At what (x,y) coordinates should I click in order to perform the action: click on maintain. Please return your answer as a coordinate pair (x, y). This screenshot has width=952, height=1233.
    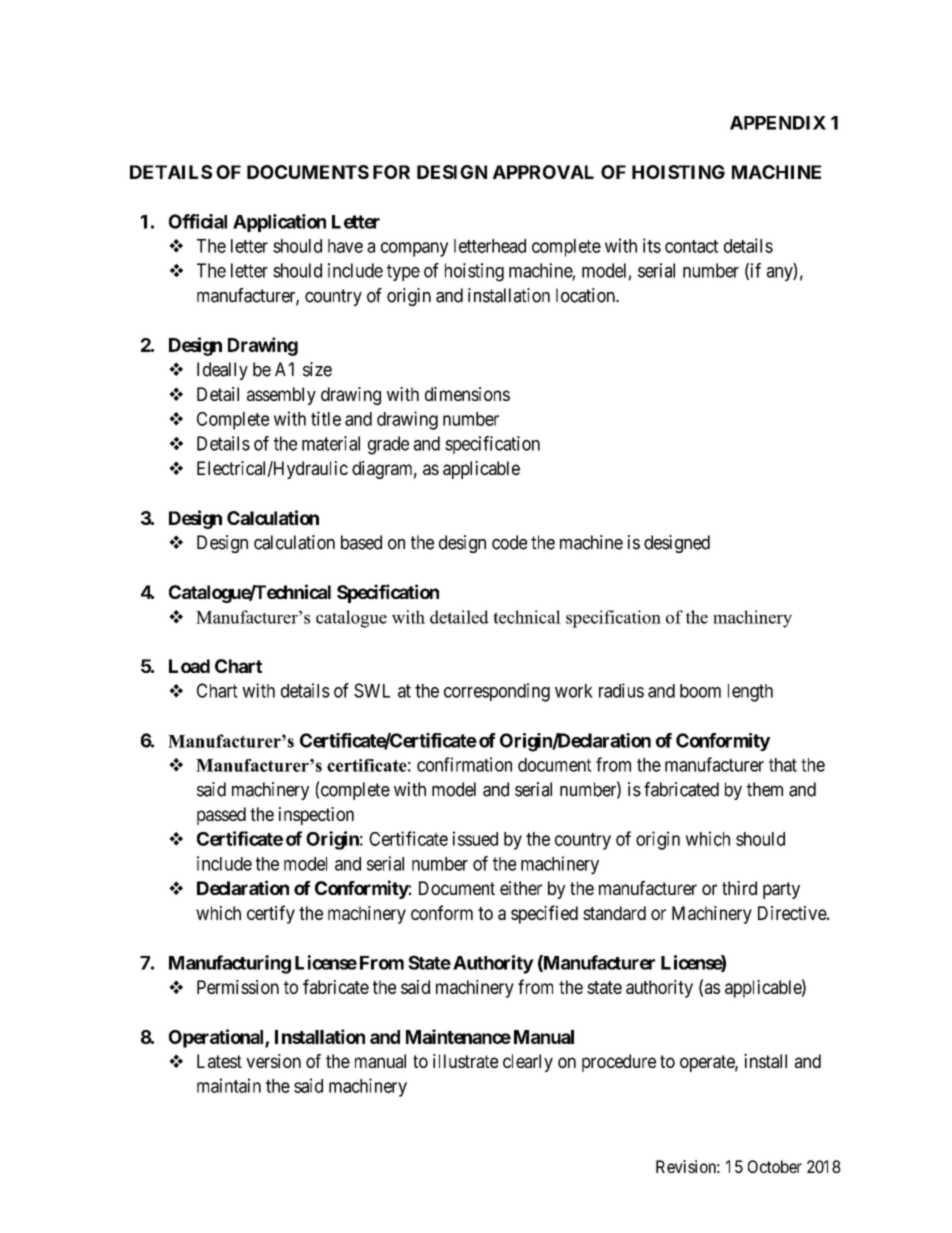
    Looking at the image, I should click on (229, 1085).
